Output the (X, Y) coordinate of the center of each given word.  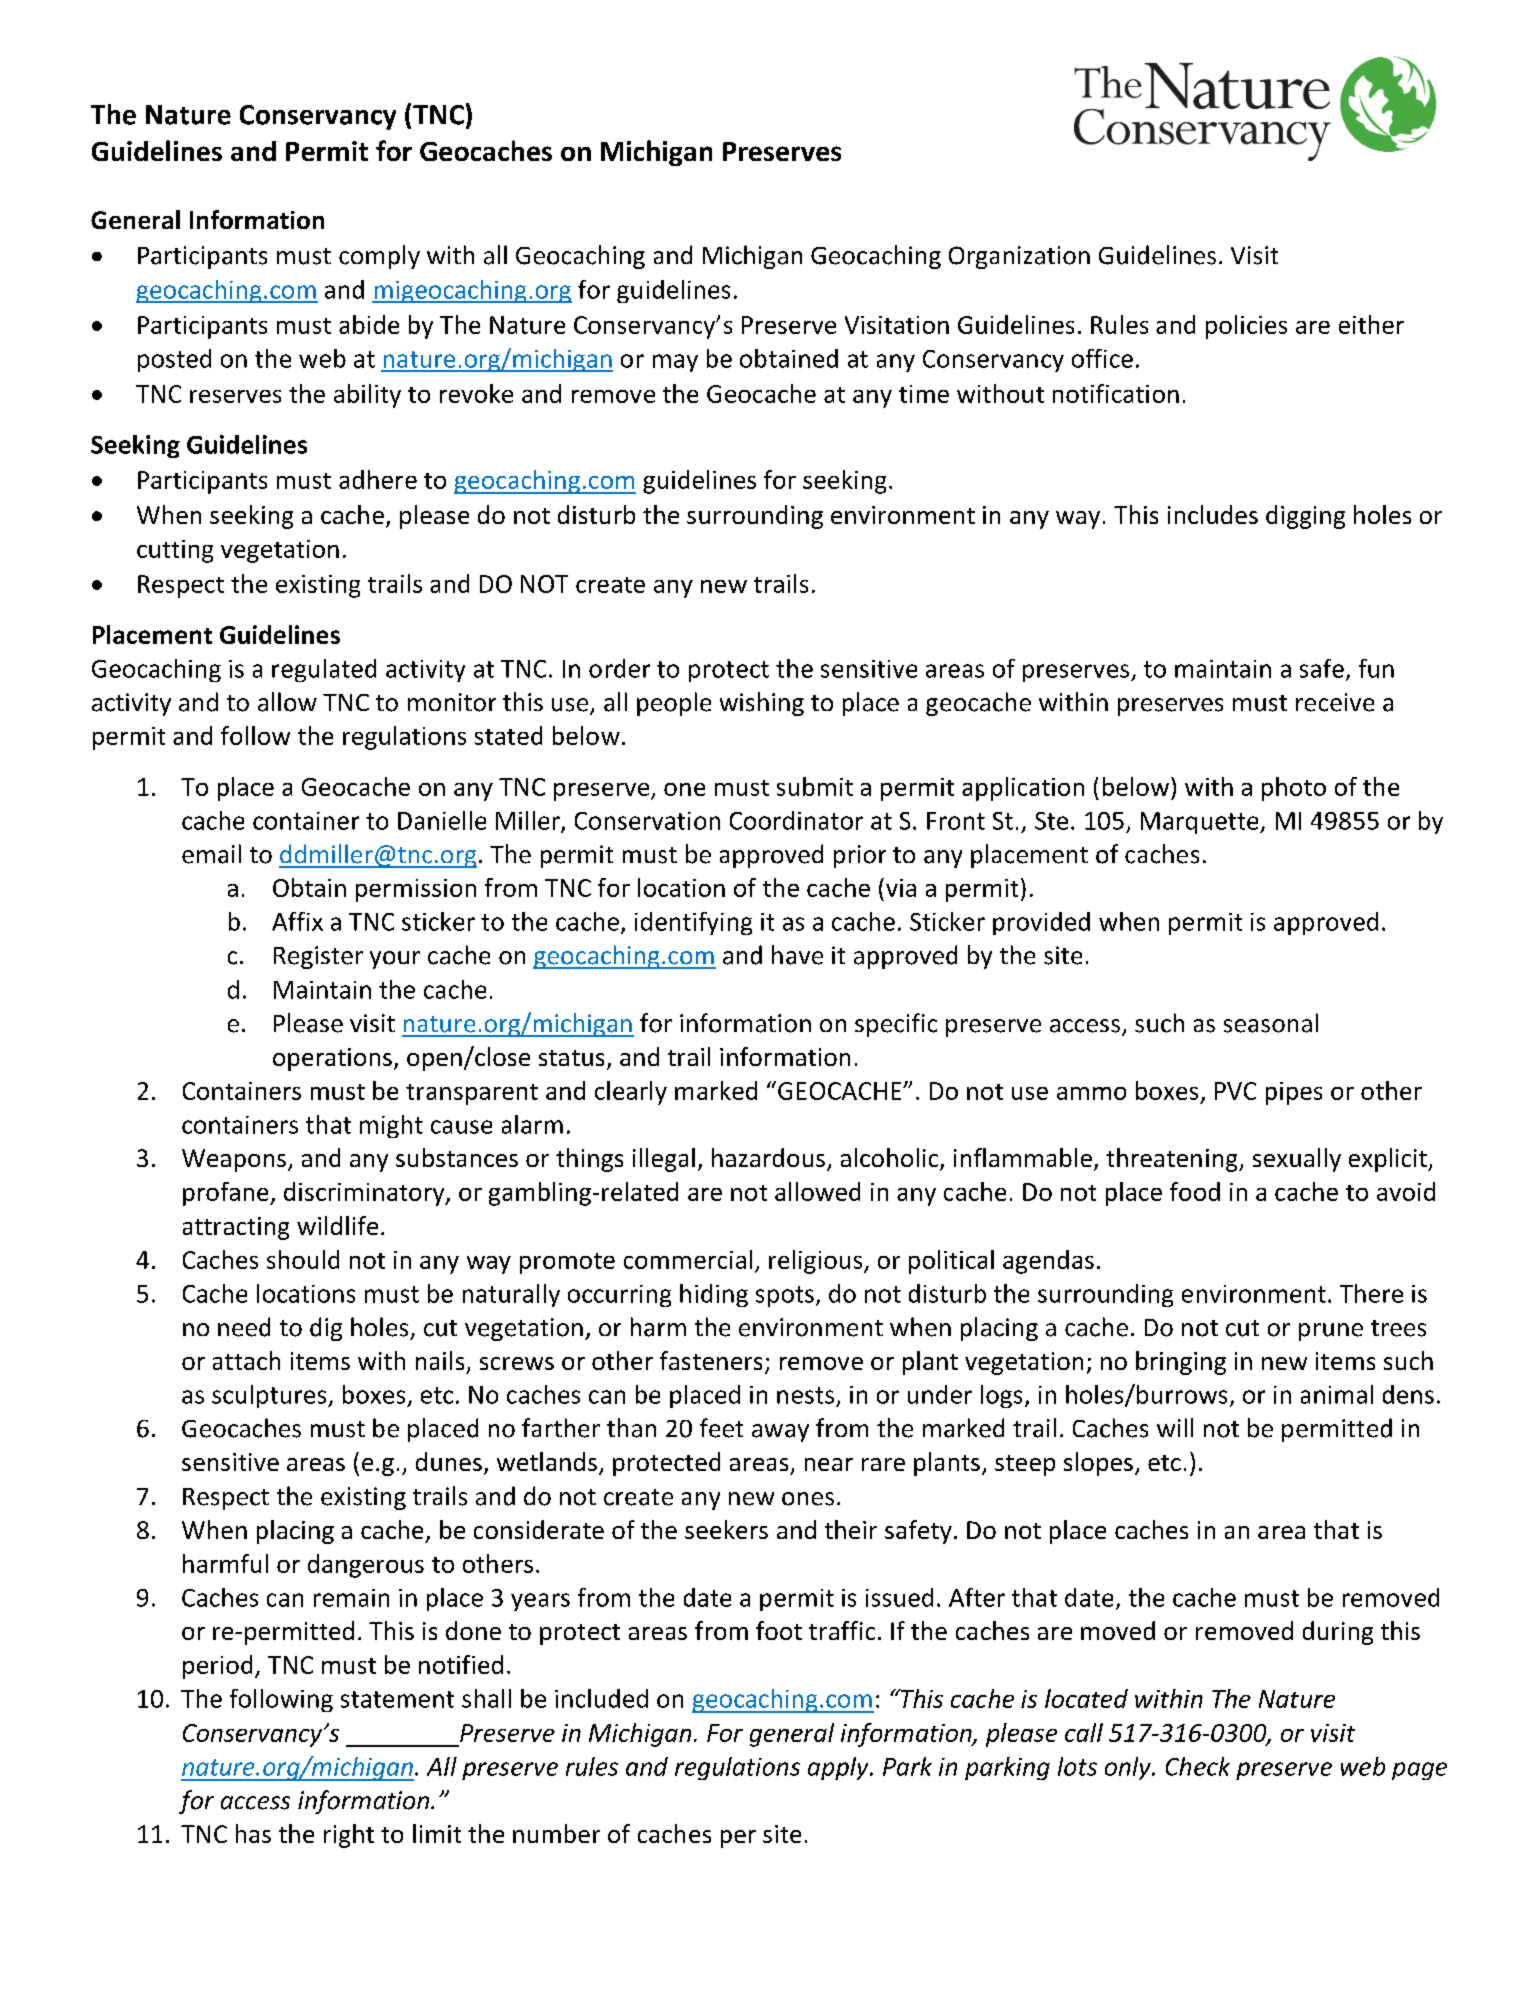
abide (369, 324)
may (675, 363)
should (303, 1259)
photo (1294, 789)
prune (1331, 1332)
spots (785, 1296)
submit (815, 786)
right (349, 1836)
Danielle (442, 820)
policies (1246, 327)
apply (839, 1768)
